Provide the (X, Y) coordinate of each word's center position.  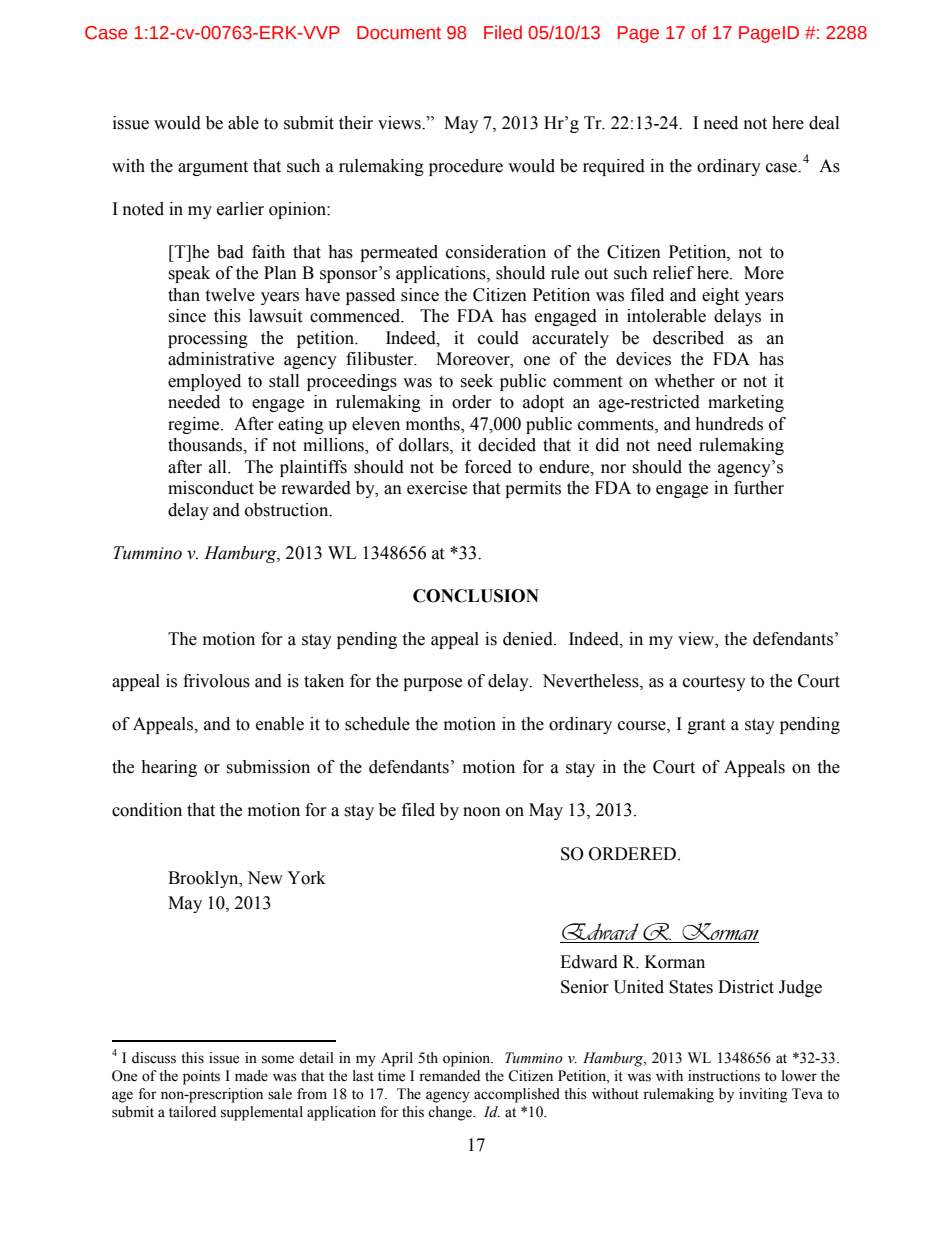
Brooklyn (204, 879)
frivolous (216, 681)
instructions (724, 1076)
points (201, 1077)
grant (706, 726)
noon (482, 812)
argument (213, 168)
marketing (746, 403)
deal (824, 123)
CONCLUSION (476, 596)
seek (476, 381)
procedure (466, 167)
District (746, 987)
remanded (449, 1076)
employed (204, 382)
